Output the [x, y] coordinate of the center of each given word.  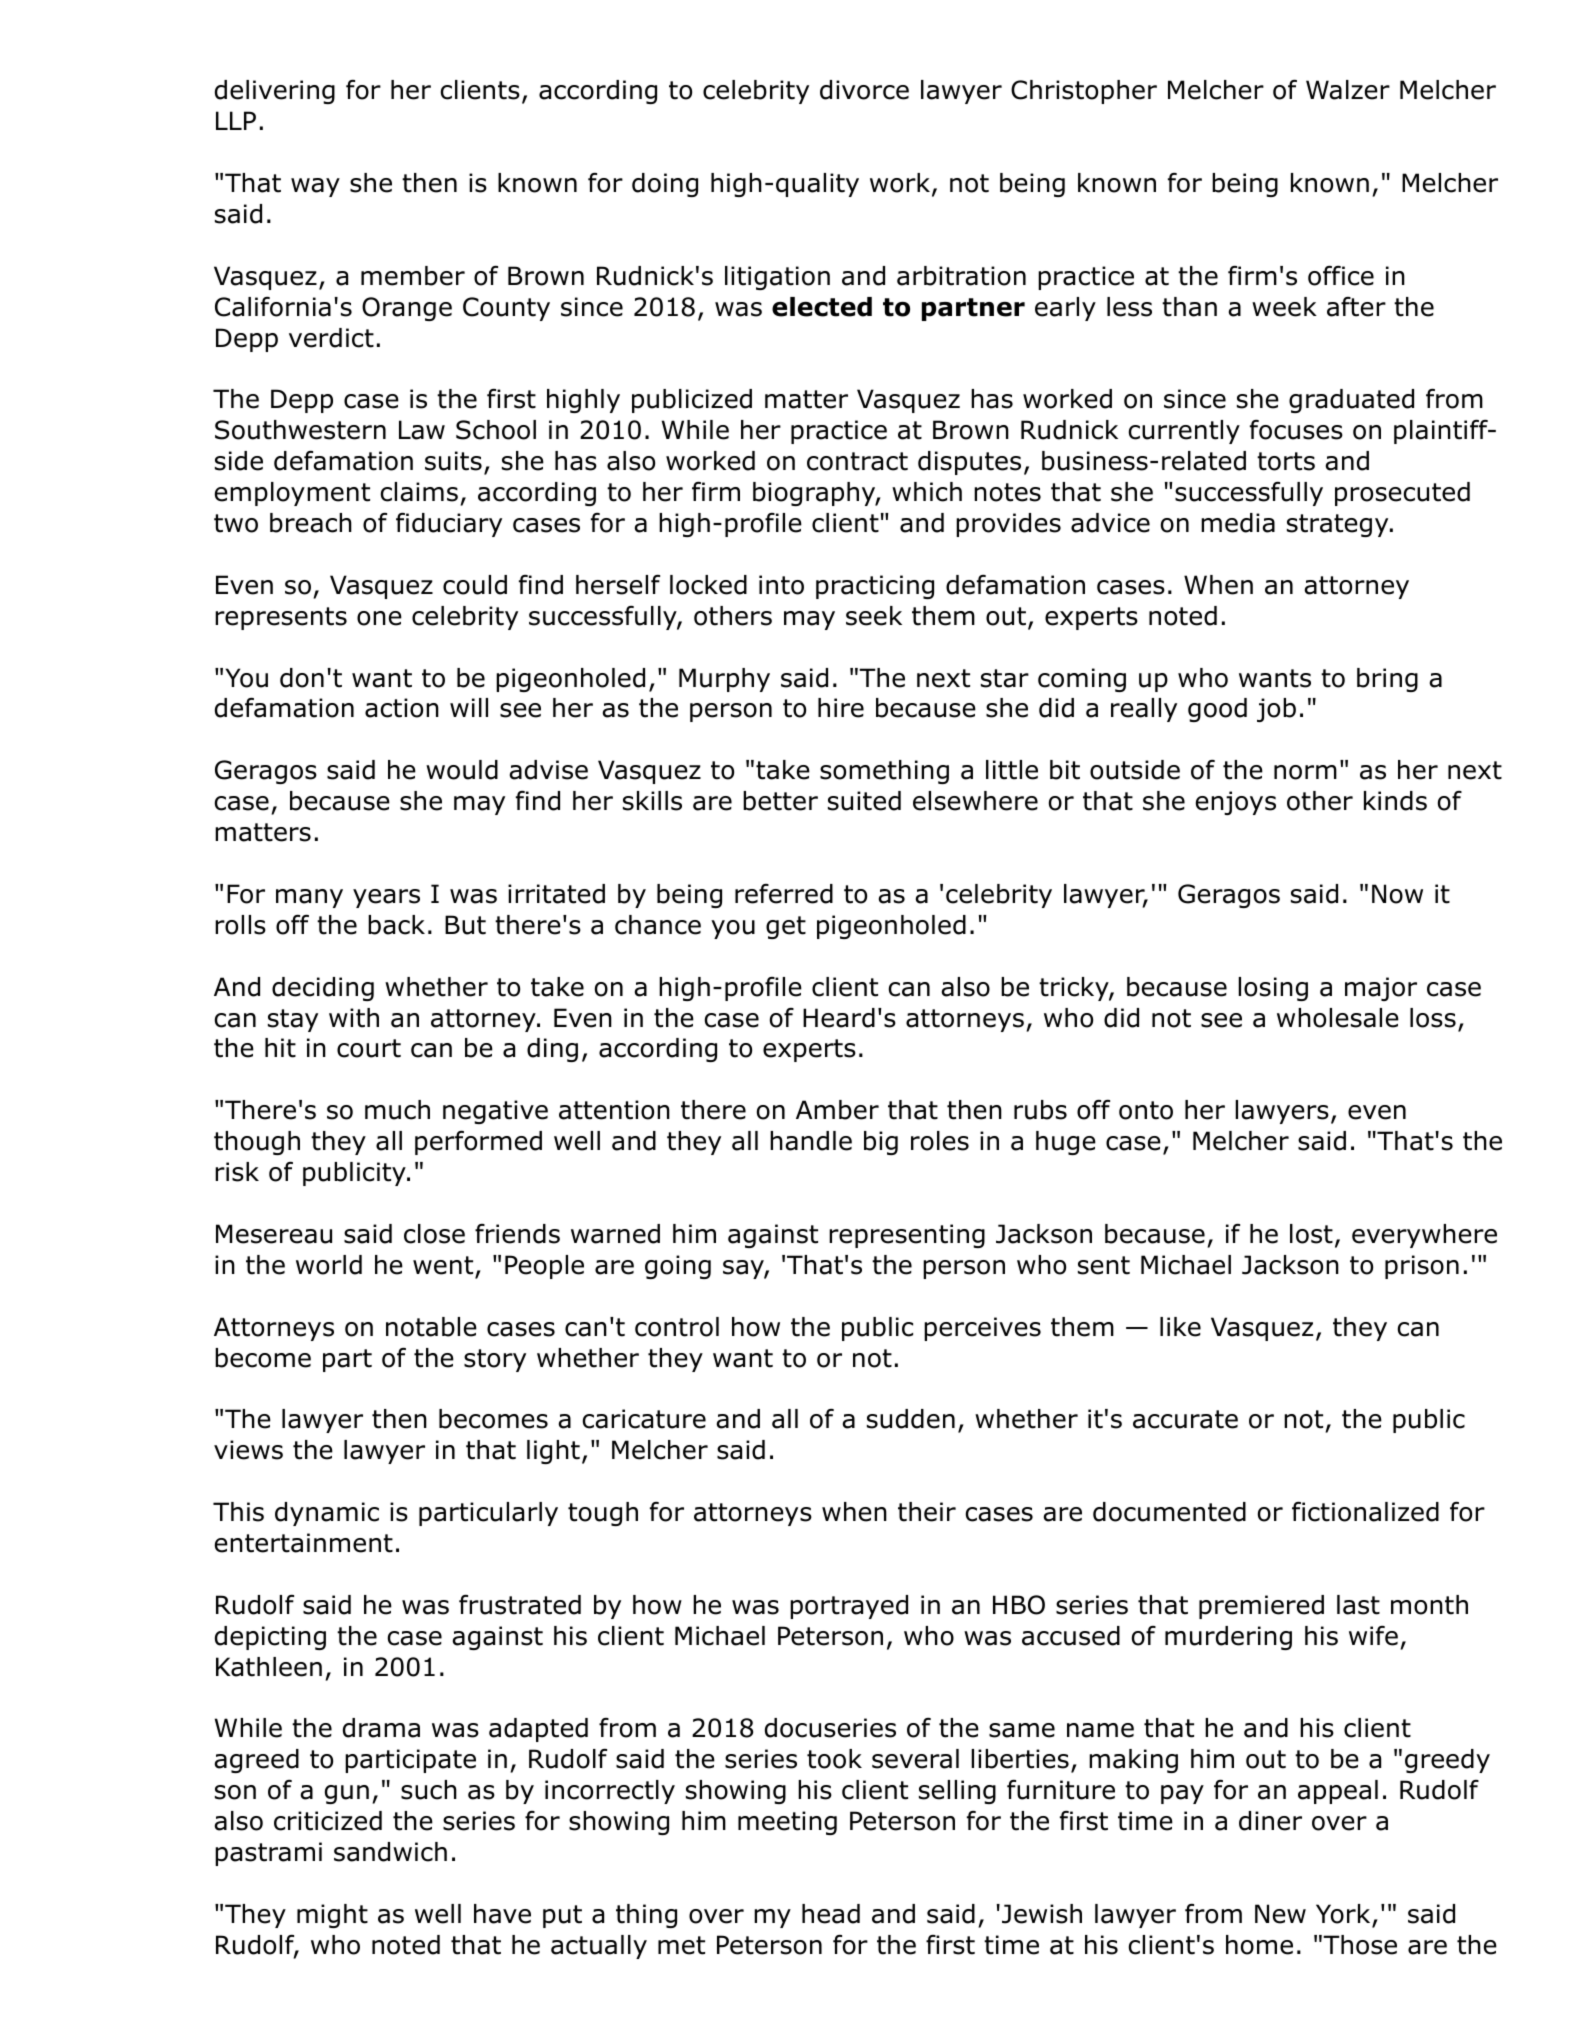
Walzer [1348, 90]
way [315, 187]
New [1280, 1914]
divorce [864, 90]
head [831, 1914]
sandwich [390, 1852]
